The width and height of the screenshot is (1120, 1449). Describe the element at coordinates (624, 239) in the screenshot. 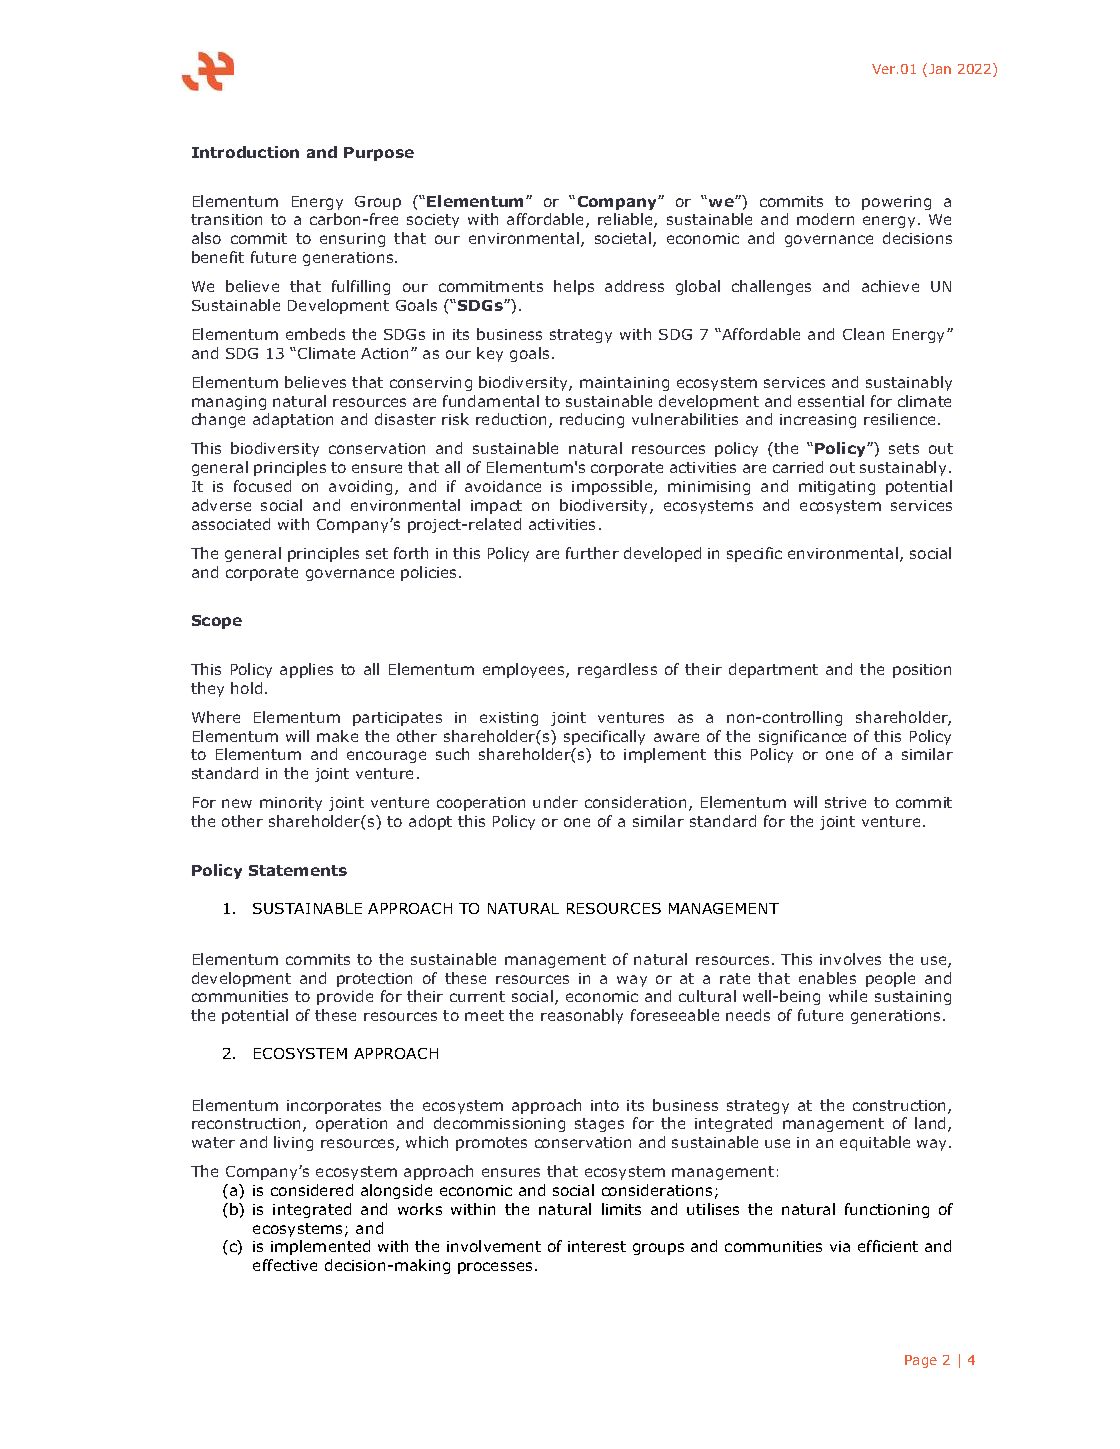

I see `societal` at that location.
